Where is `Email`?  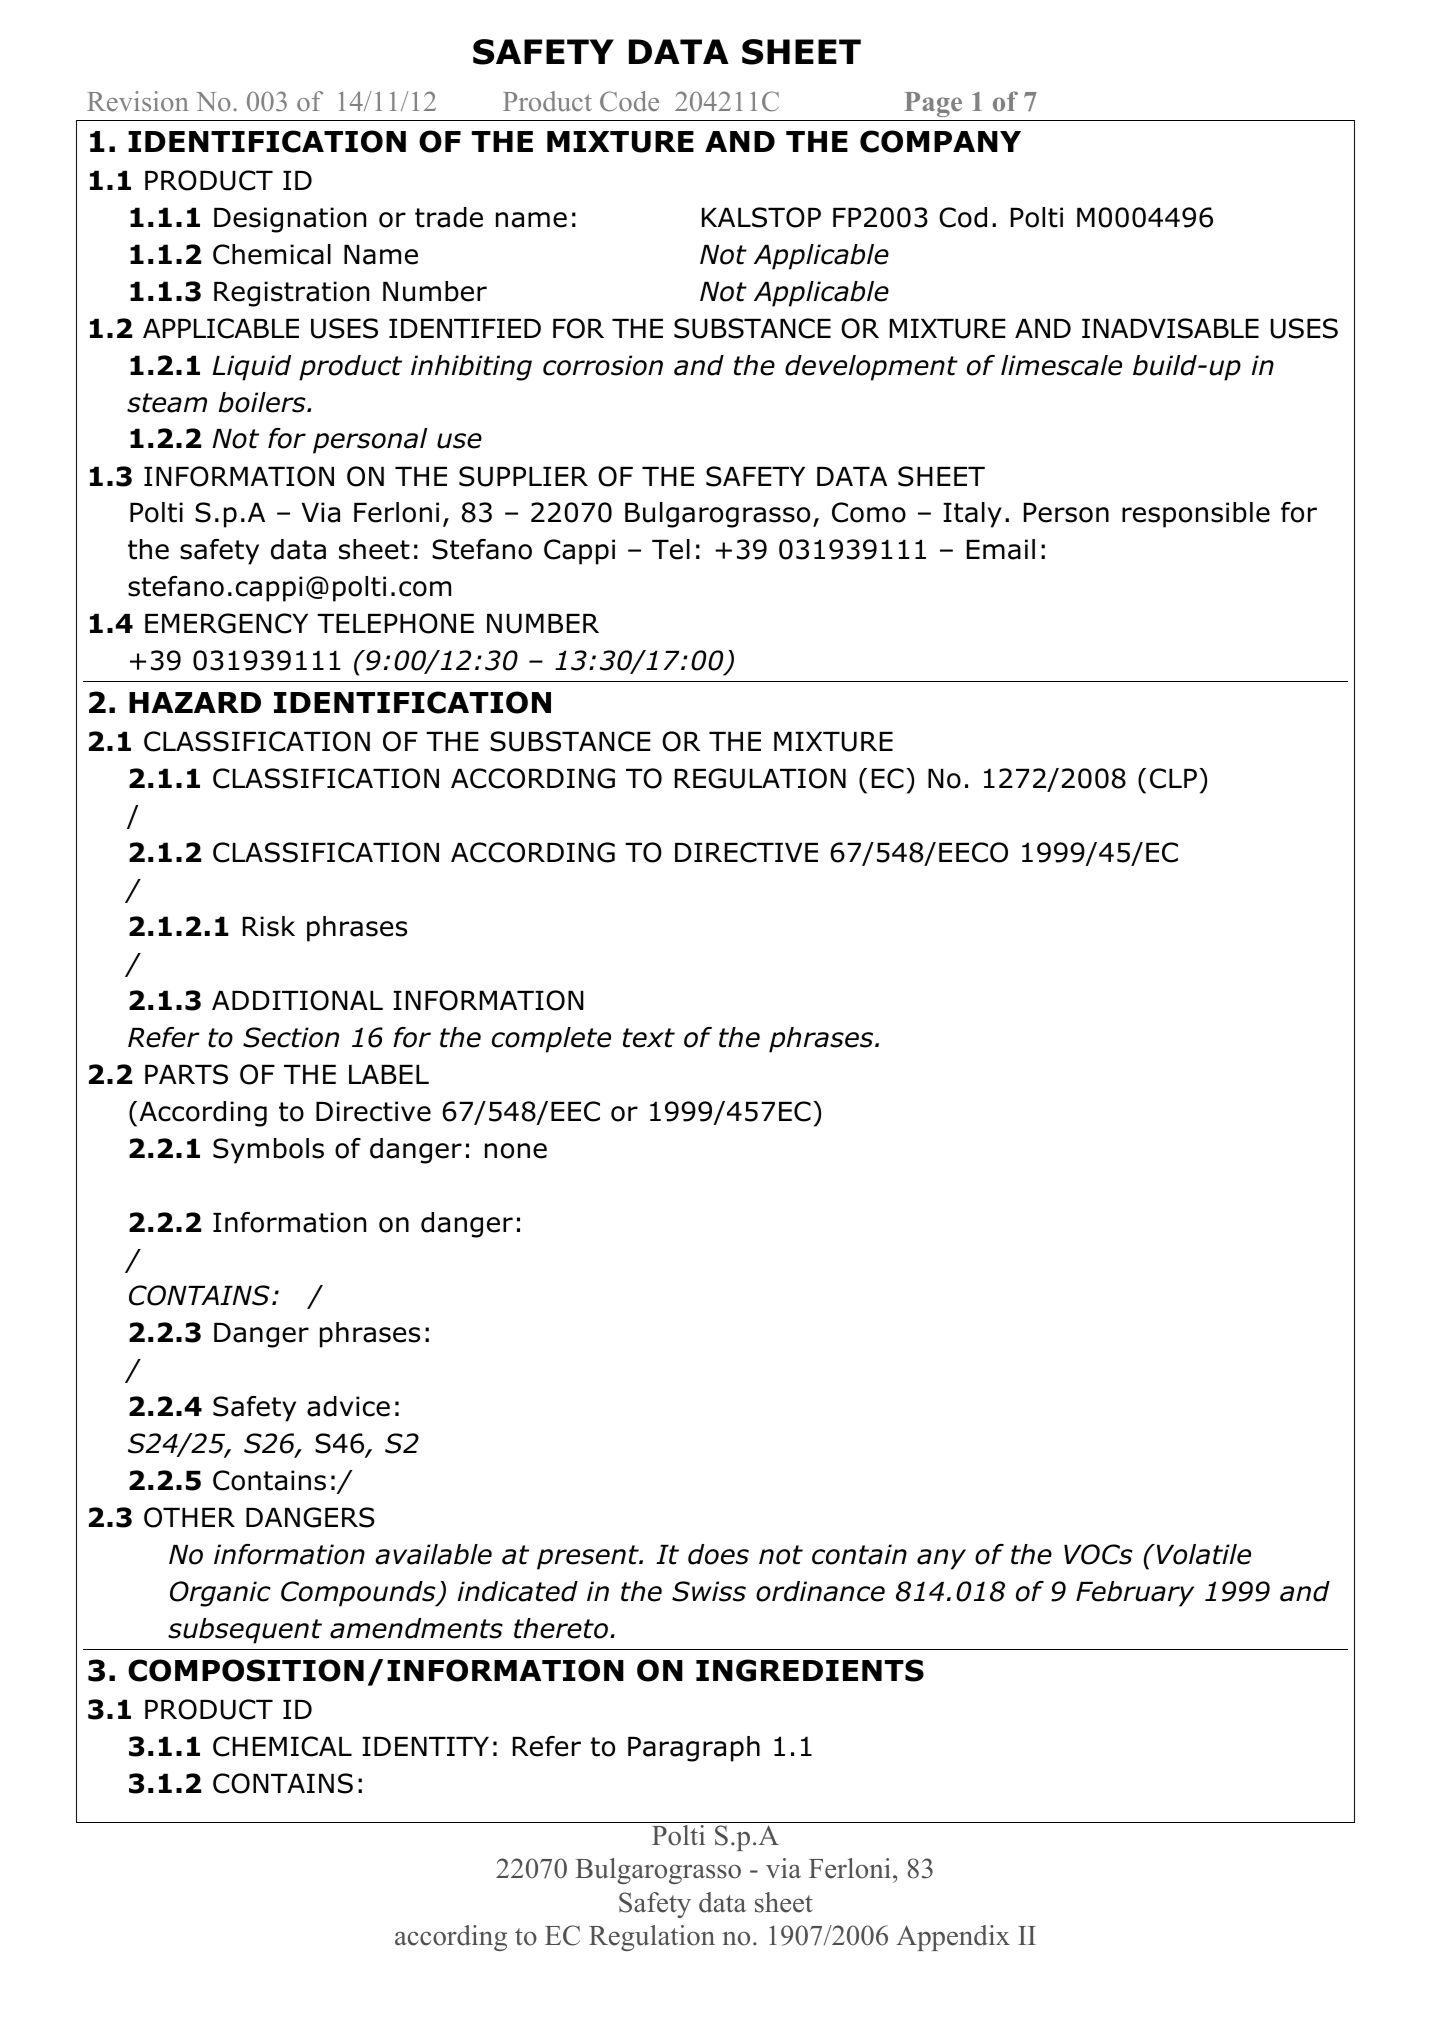 Email is located at coordinates (1001, 549).
